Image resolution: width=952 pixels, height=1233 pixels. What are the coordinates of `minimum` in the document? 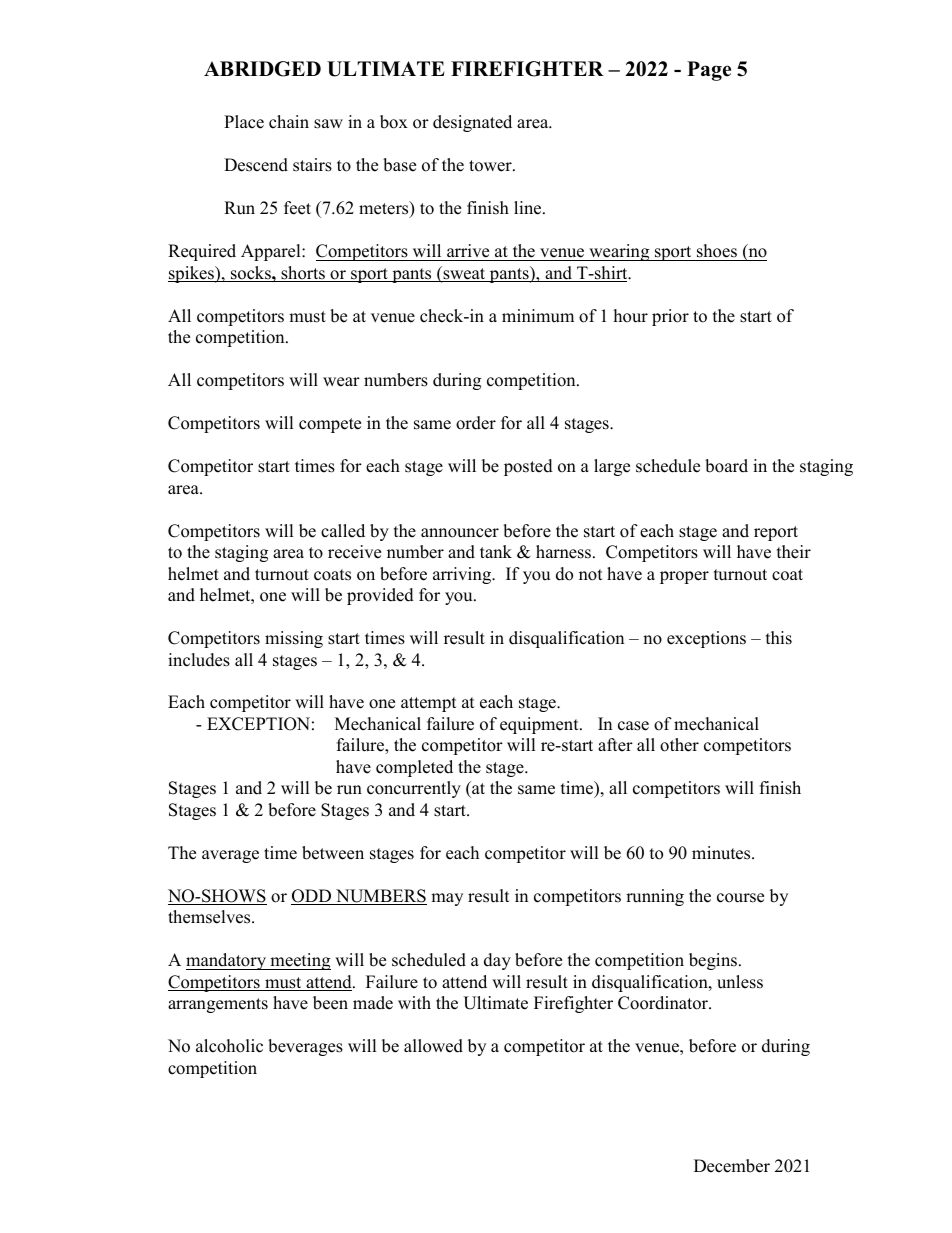 It's located at (538, 316).
